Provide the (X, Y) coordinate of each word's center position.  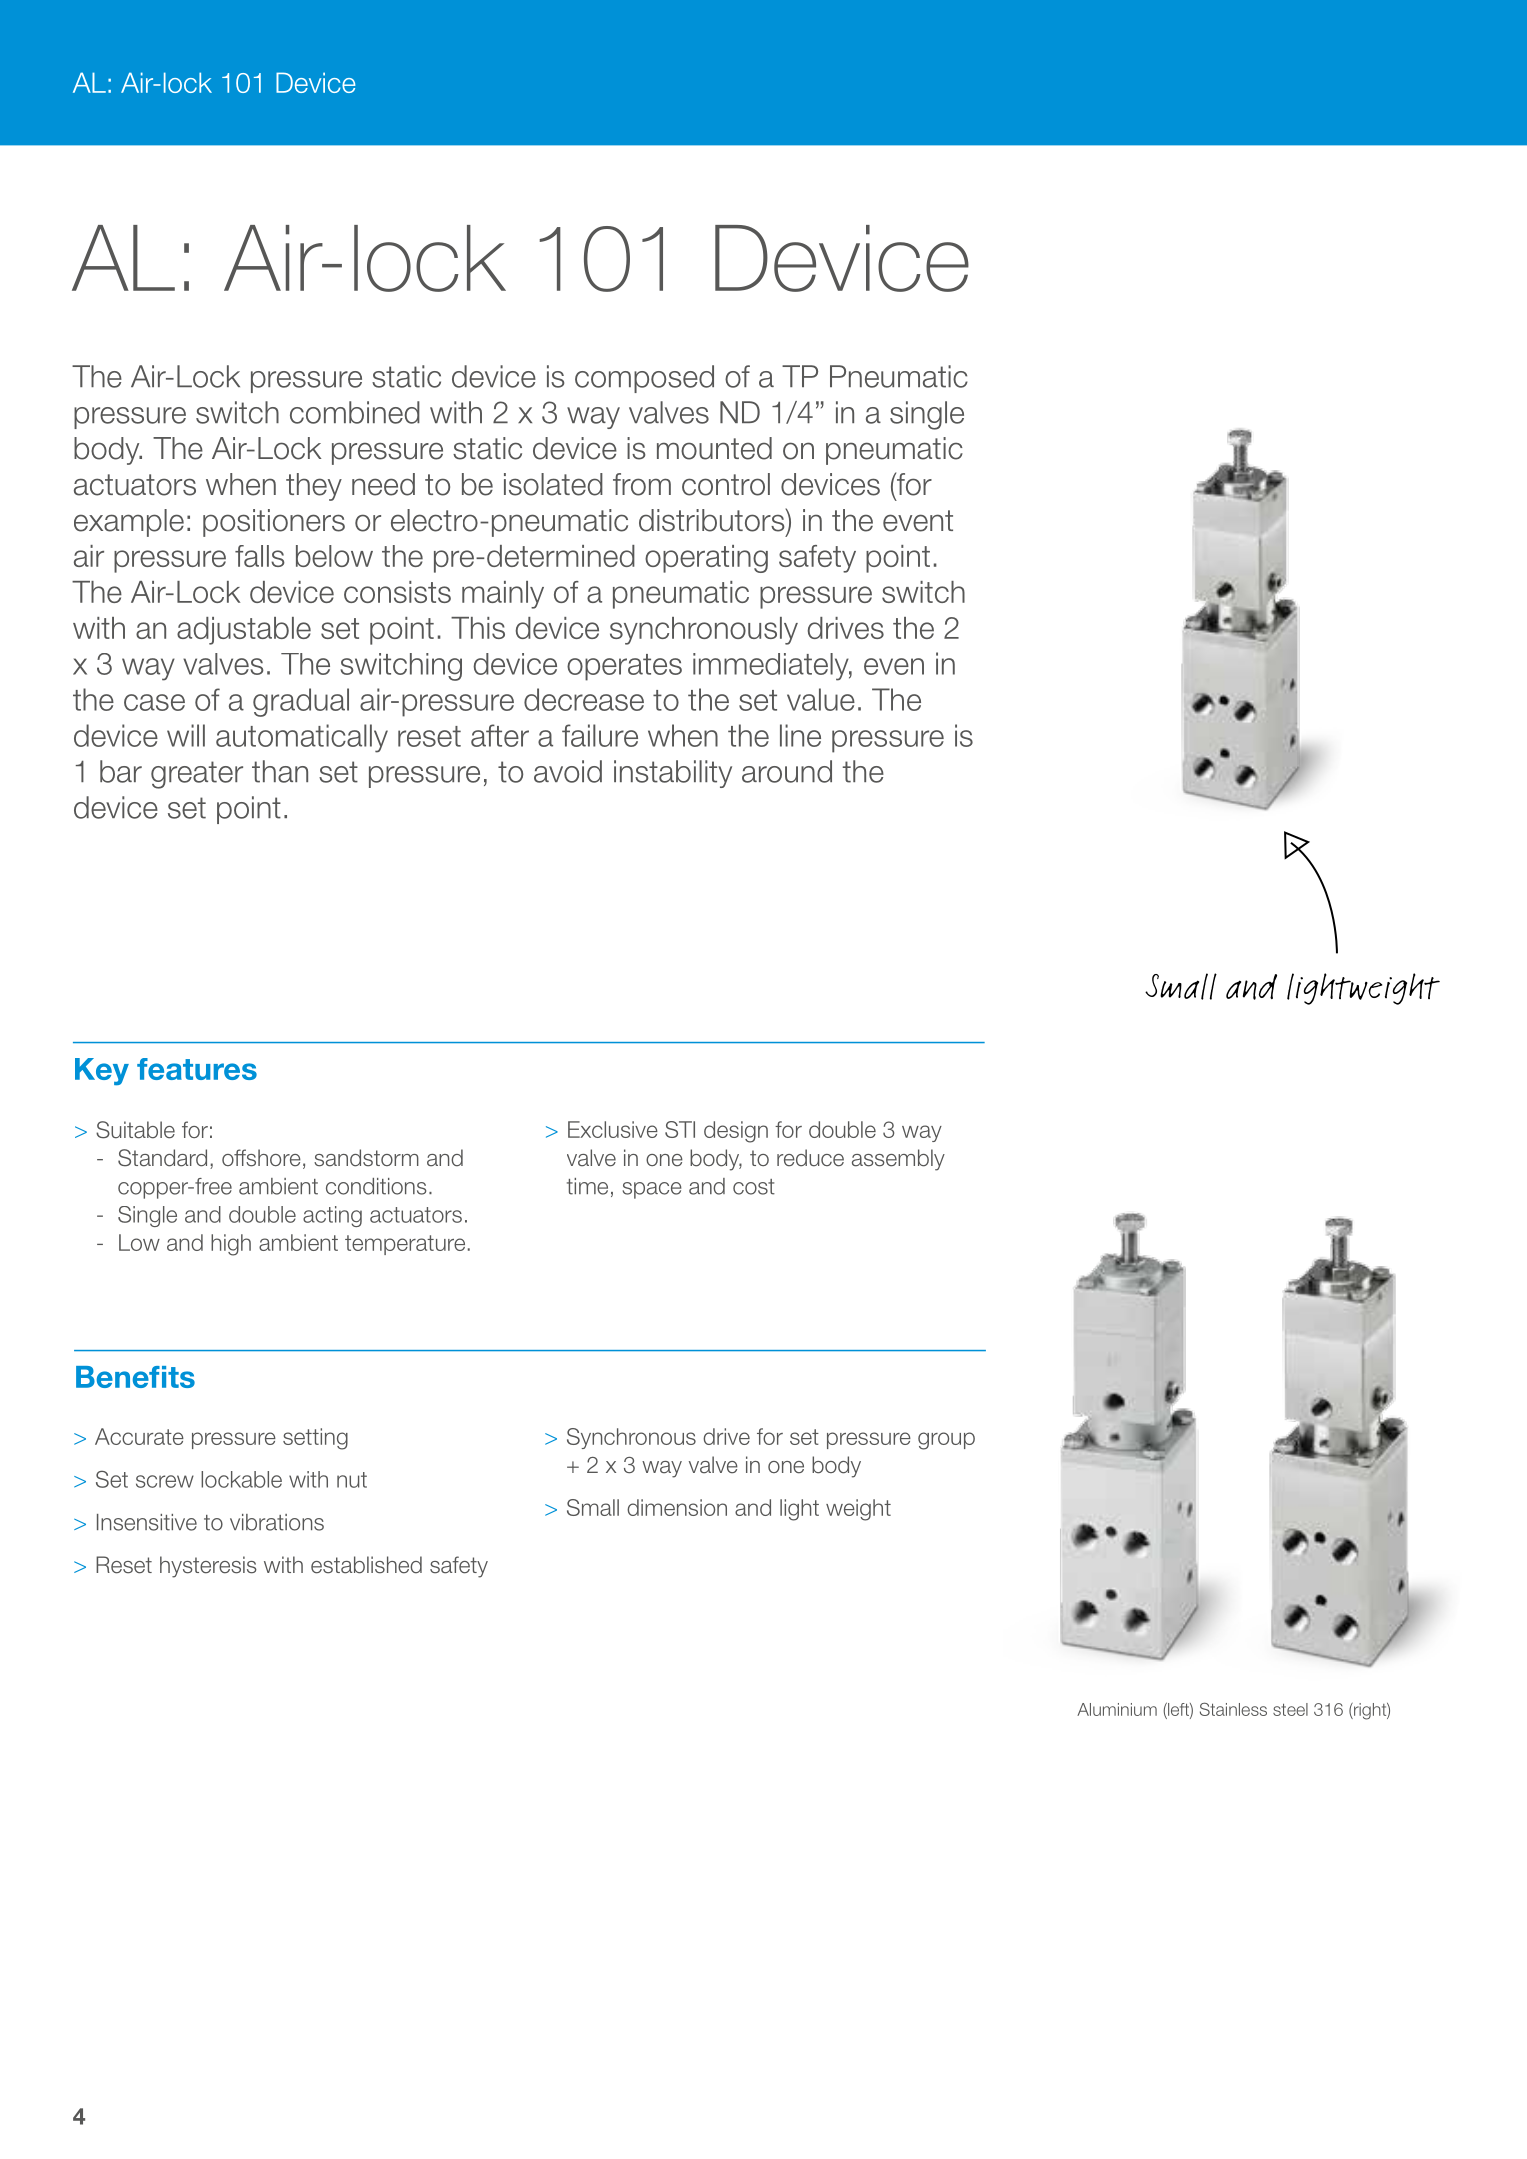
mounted (714, 448)
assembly (898, 1160)
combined (355, 412)
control (726, 484)
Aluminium (1117, 1709)
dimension (677, 1507)
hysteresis (208, 1567)
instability (673, 774)
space (652, 1190)
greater (197, 775)
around (787, 771)
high (231, 1245)
